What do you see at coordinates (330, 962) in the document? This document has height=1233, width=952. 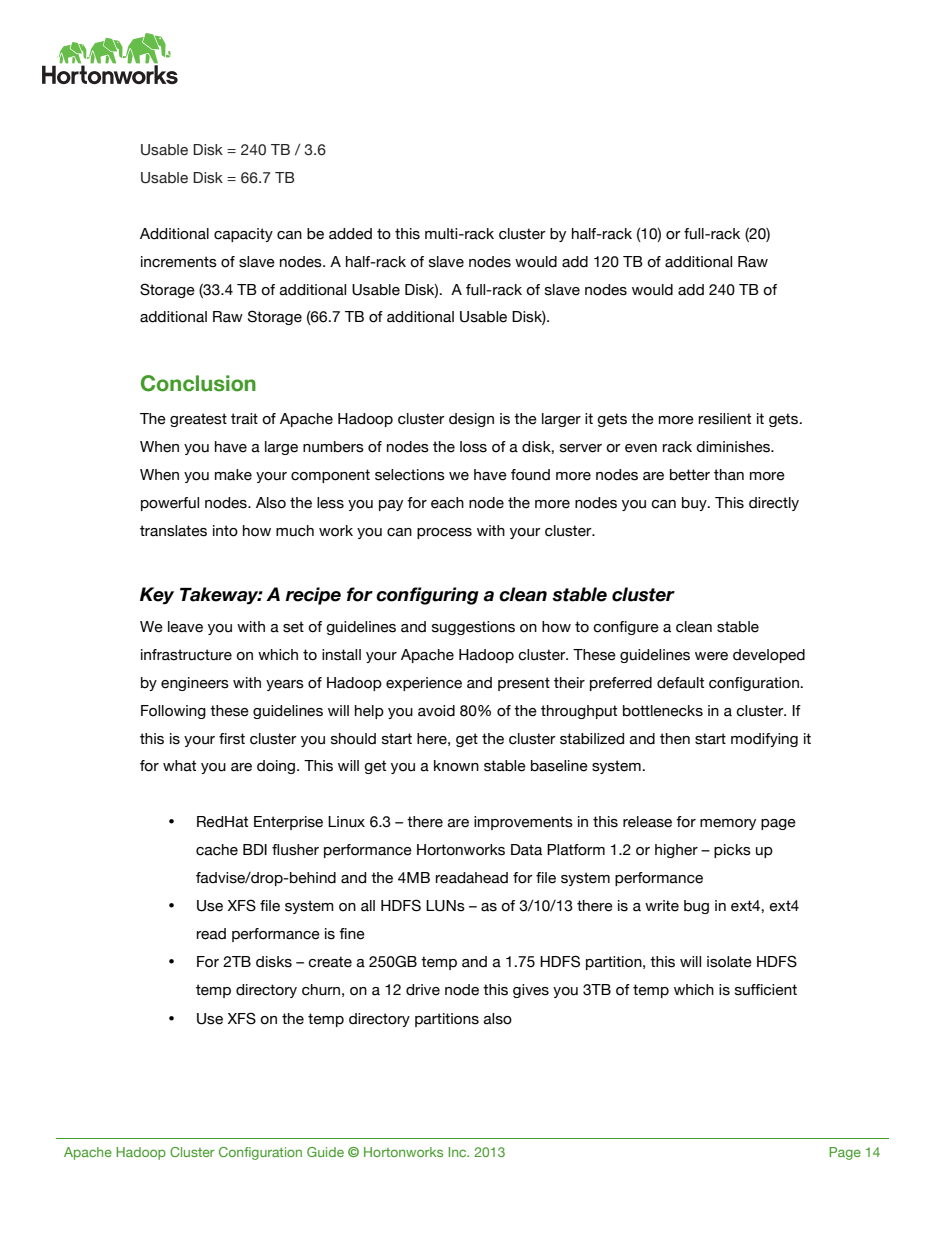 I see `create` at bounding box center [330, 962].
